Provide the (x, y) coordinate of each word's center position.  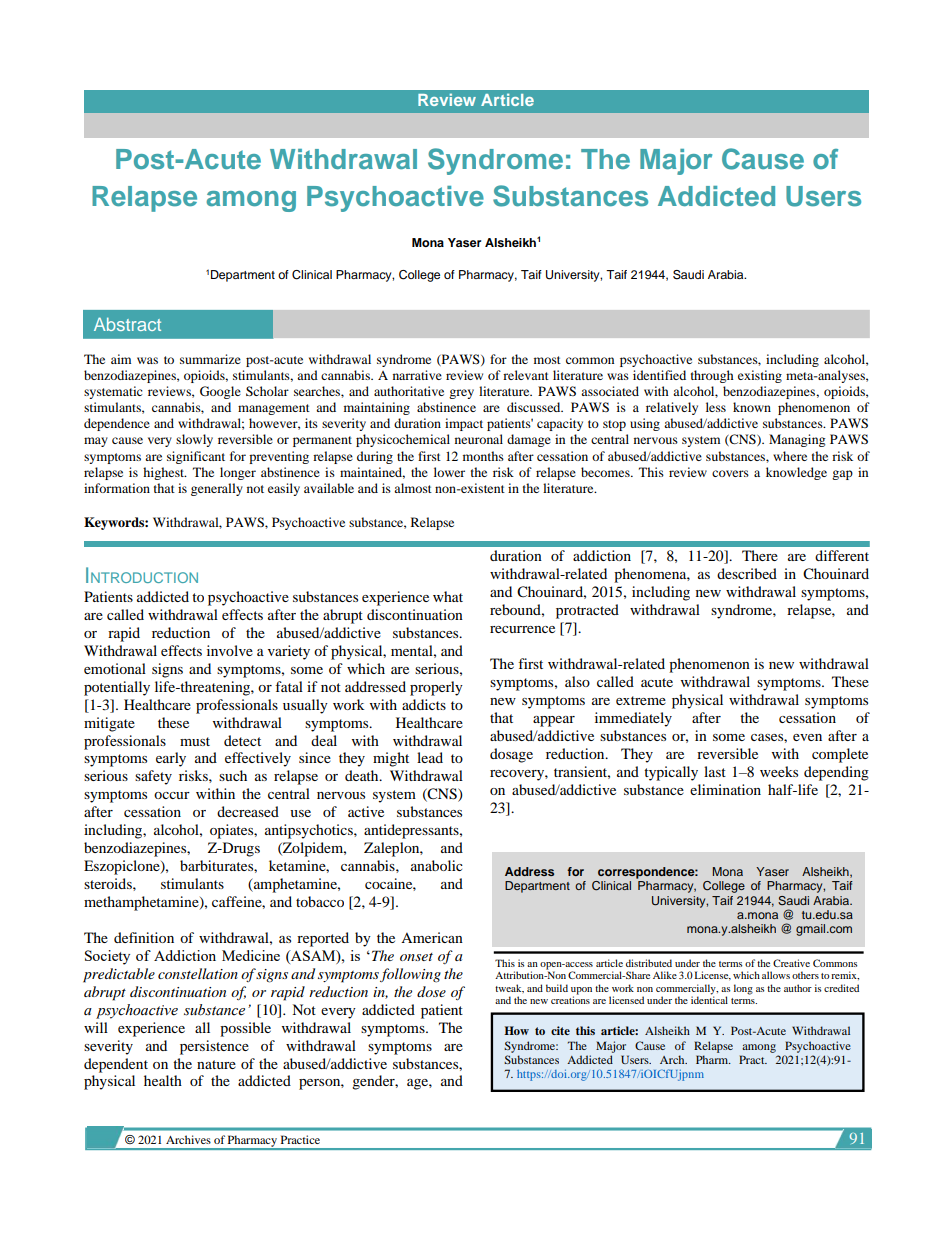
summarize (210, 359)
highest (164, 473)
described (747, 573)
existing (760, 376)
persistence (214, 1047)
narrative (417, 375)
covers (730, 473)
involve (230, 650)
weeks (779, 771)
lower (449, 472)
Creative (791, 963)
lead (430, 757)
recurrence (522, 629)
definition (144, 937)
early (171, 759)
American (432, 937)
